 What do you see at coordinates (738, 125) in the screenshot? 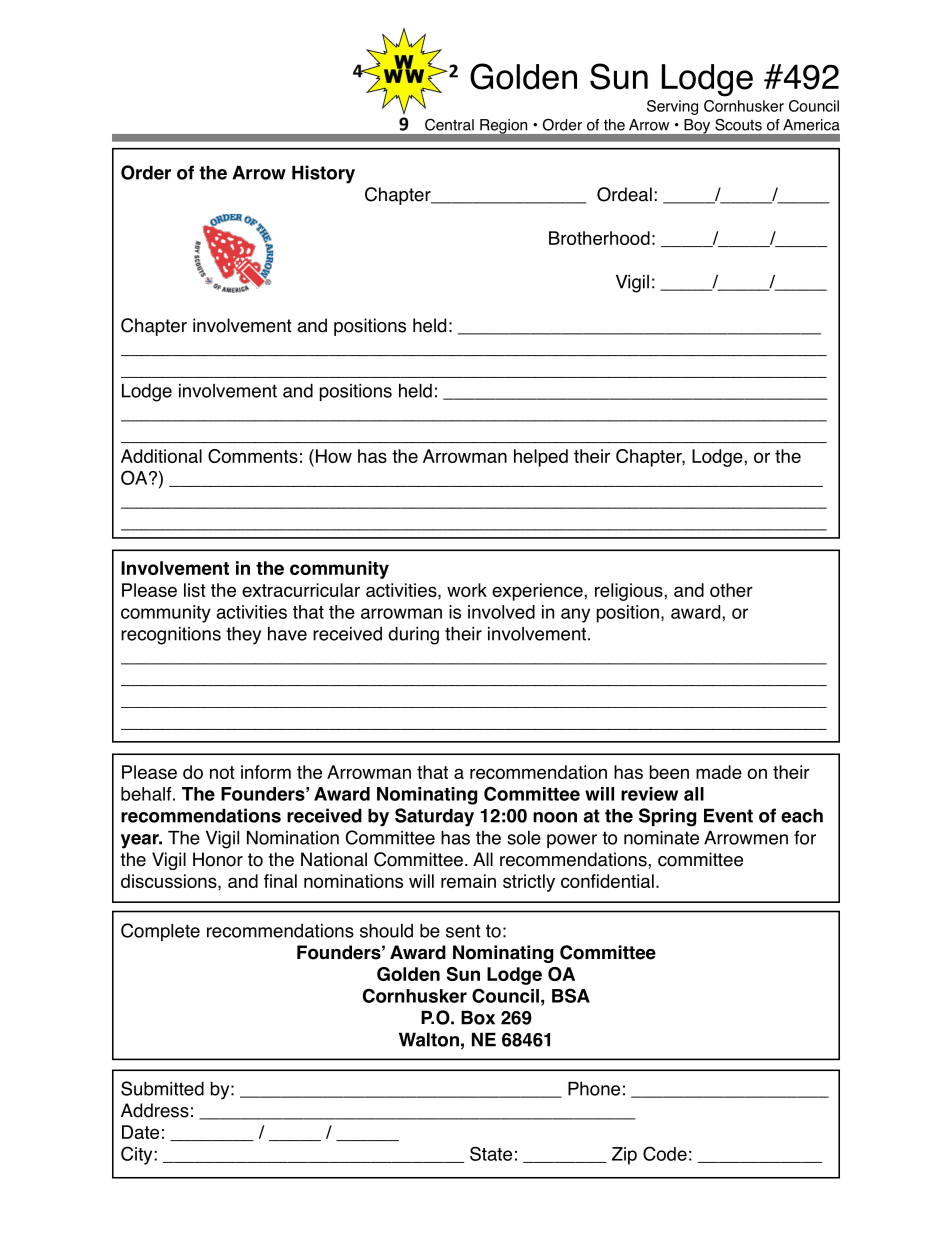
I see `Scouts` at bounding box center [738, 125].
